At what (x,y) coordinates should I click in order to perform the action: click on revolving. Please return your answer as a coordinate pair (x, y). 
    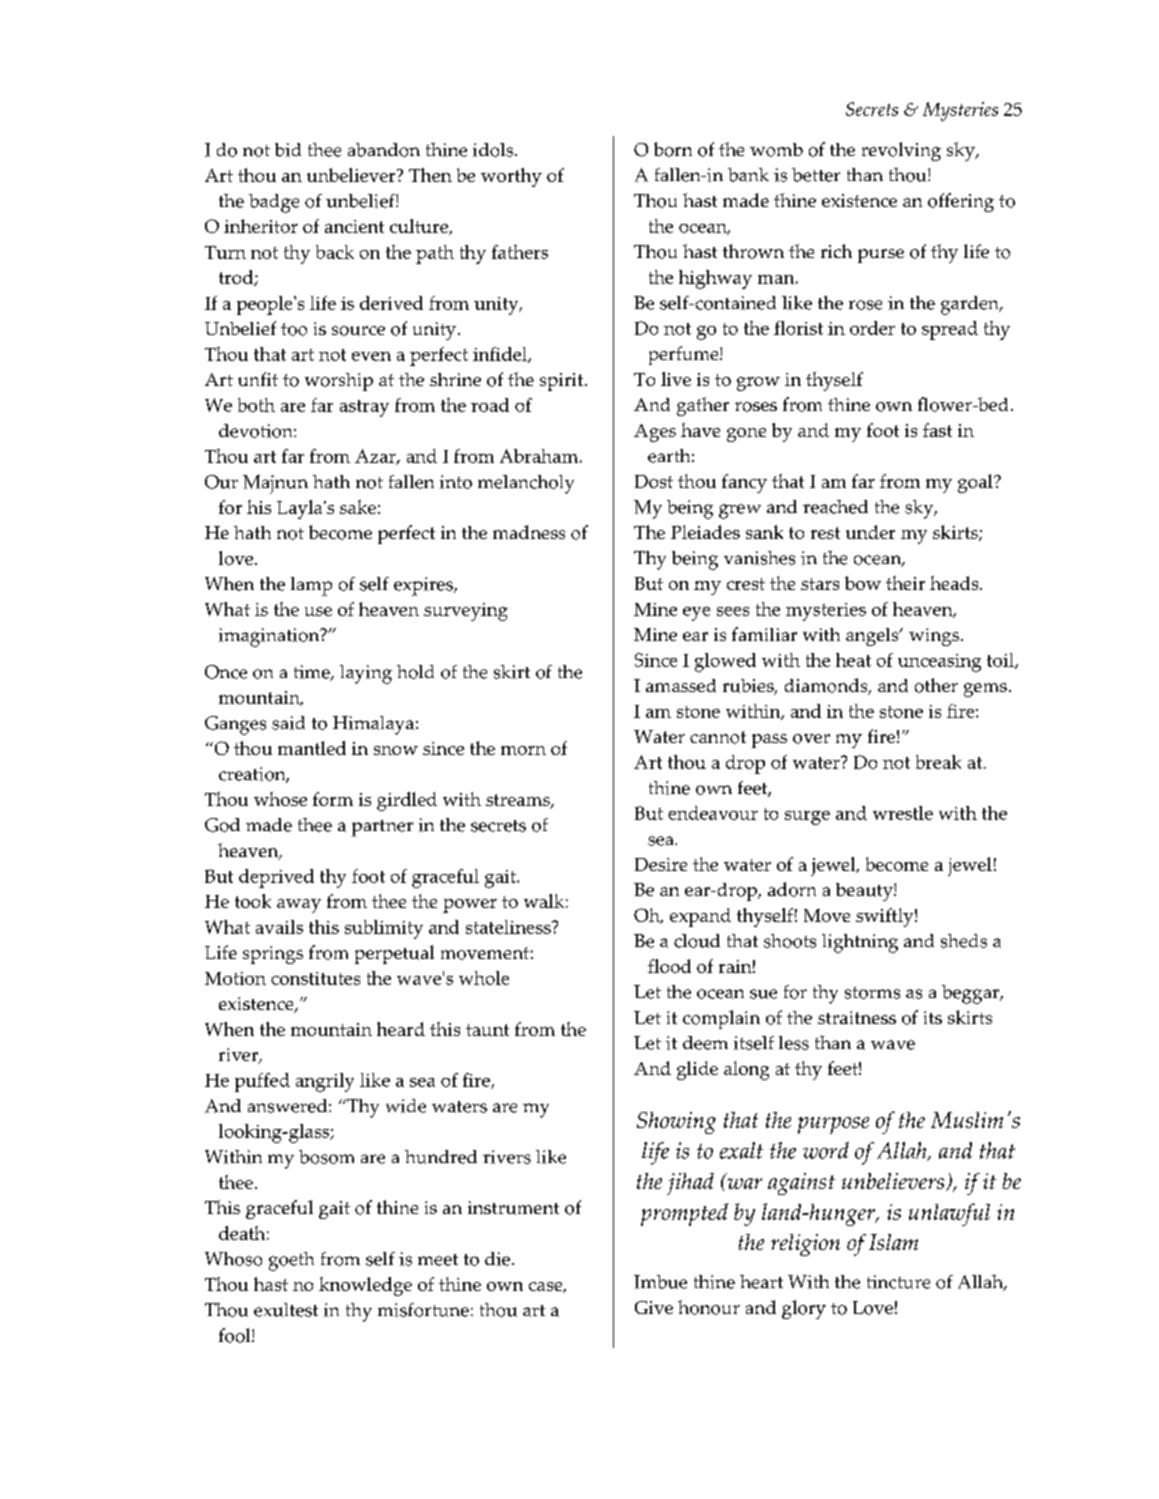
    Looking at the image, I should click on (901, 151).
